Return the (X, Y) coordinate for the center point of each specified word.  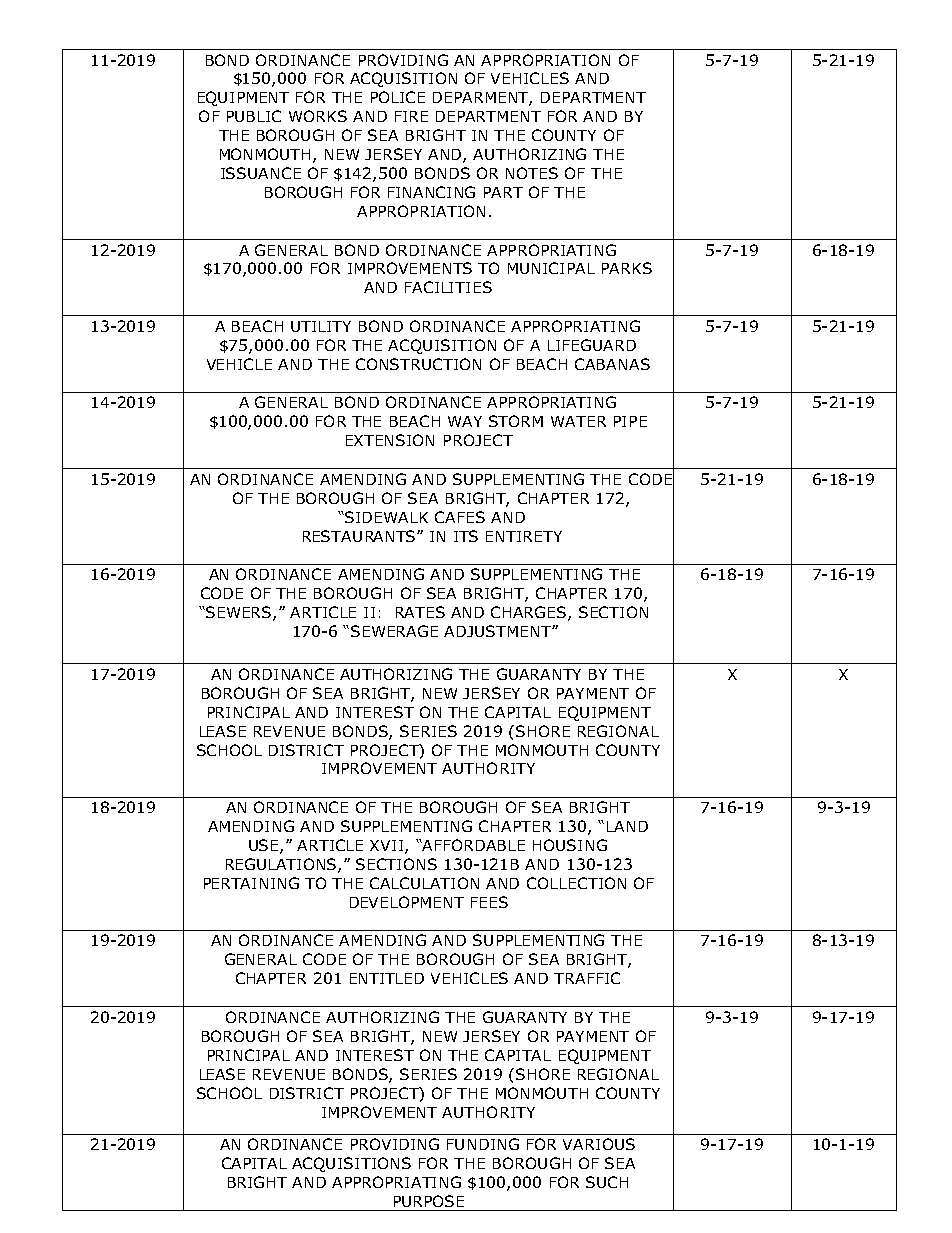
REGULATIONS (282, 865)
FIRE (411, 116)
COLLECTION (576, 883)
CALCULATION (424, 883)
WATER (578, 421)
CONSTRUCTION (418, 364)
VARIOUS (599, 1144)
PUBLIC (254, 116)
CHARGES (530, 613)
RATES (420, 612)
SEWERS (239, 613)
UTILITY (321, 326)
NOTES (532, 173)
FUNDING (483, 1144)
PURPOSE (429, 1201)
